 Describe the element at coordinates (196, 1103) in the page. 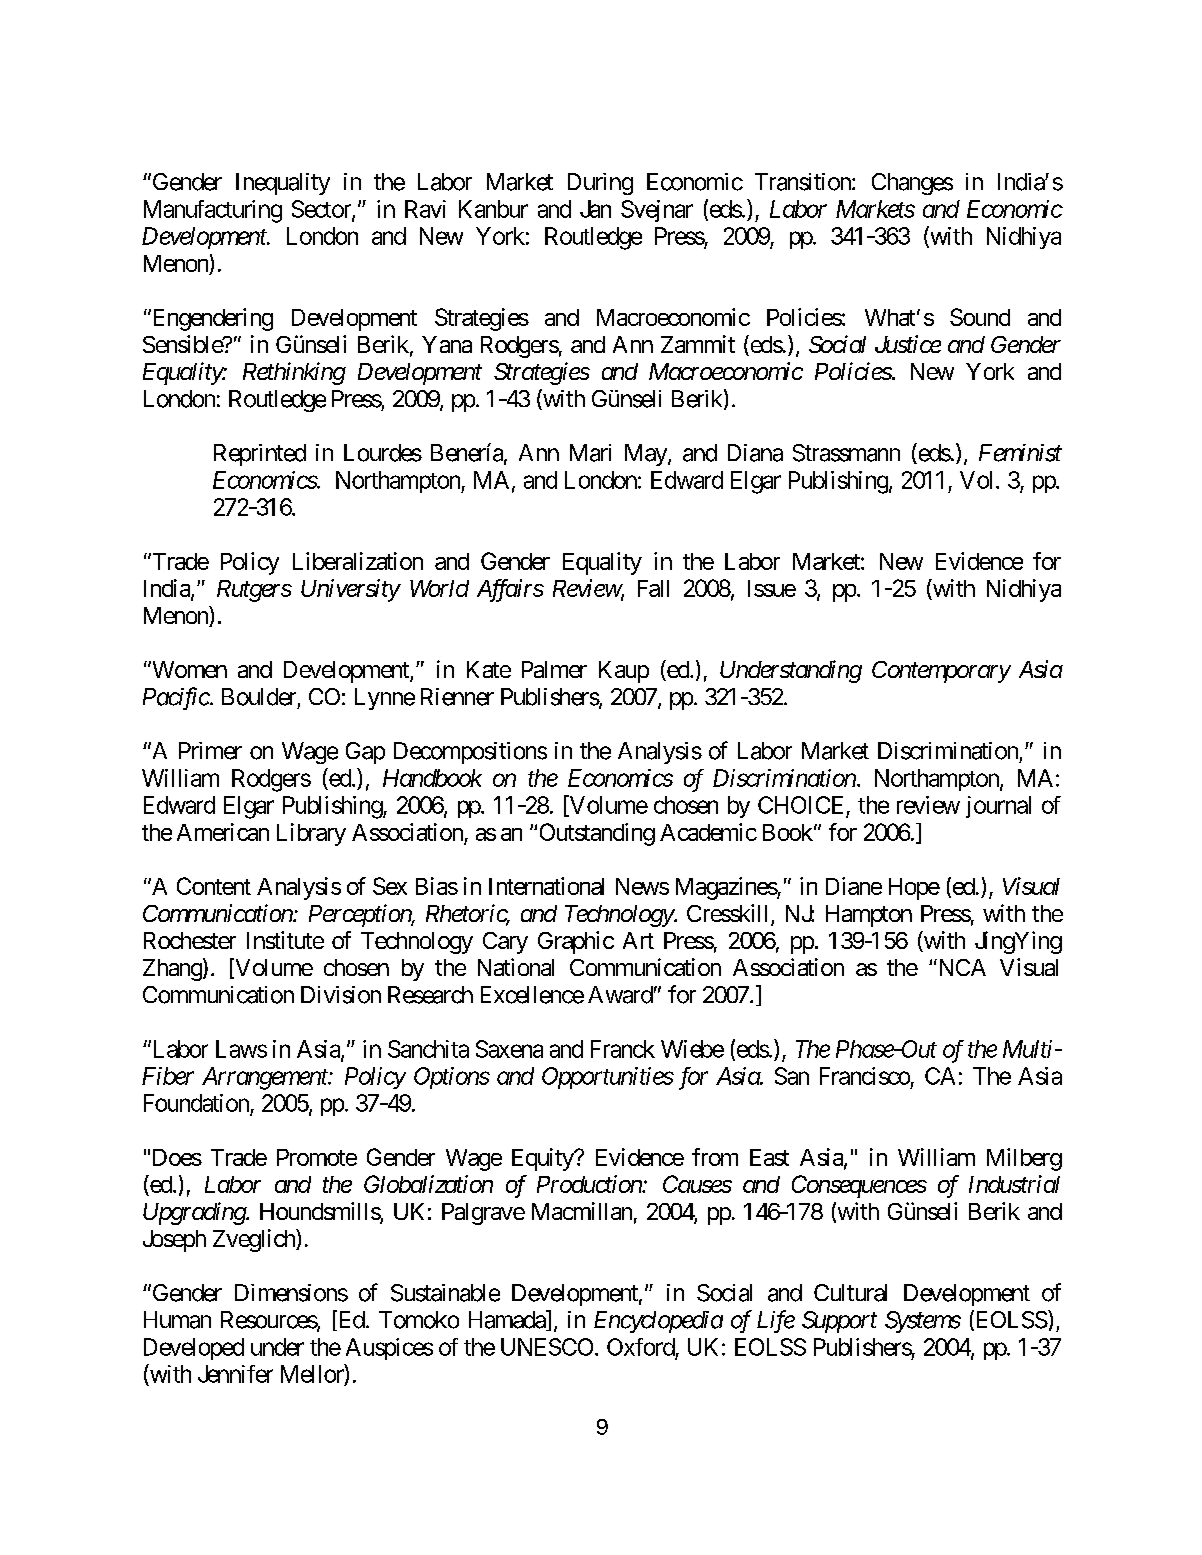

I see `Foundation` at that location.
